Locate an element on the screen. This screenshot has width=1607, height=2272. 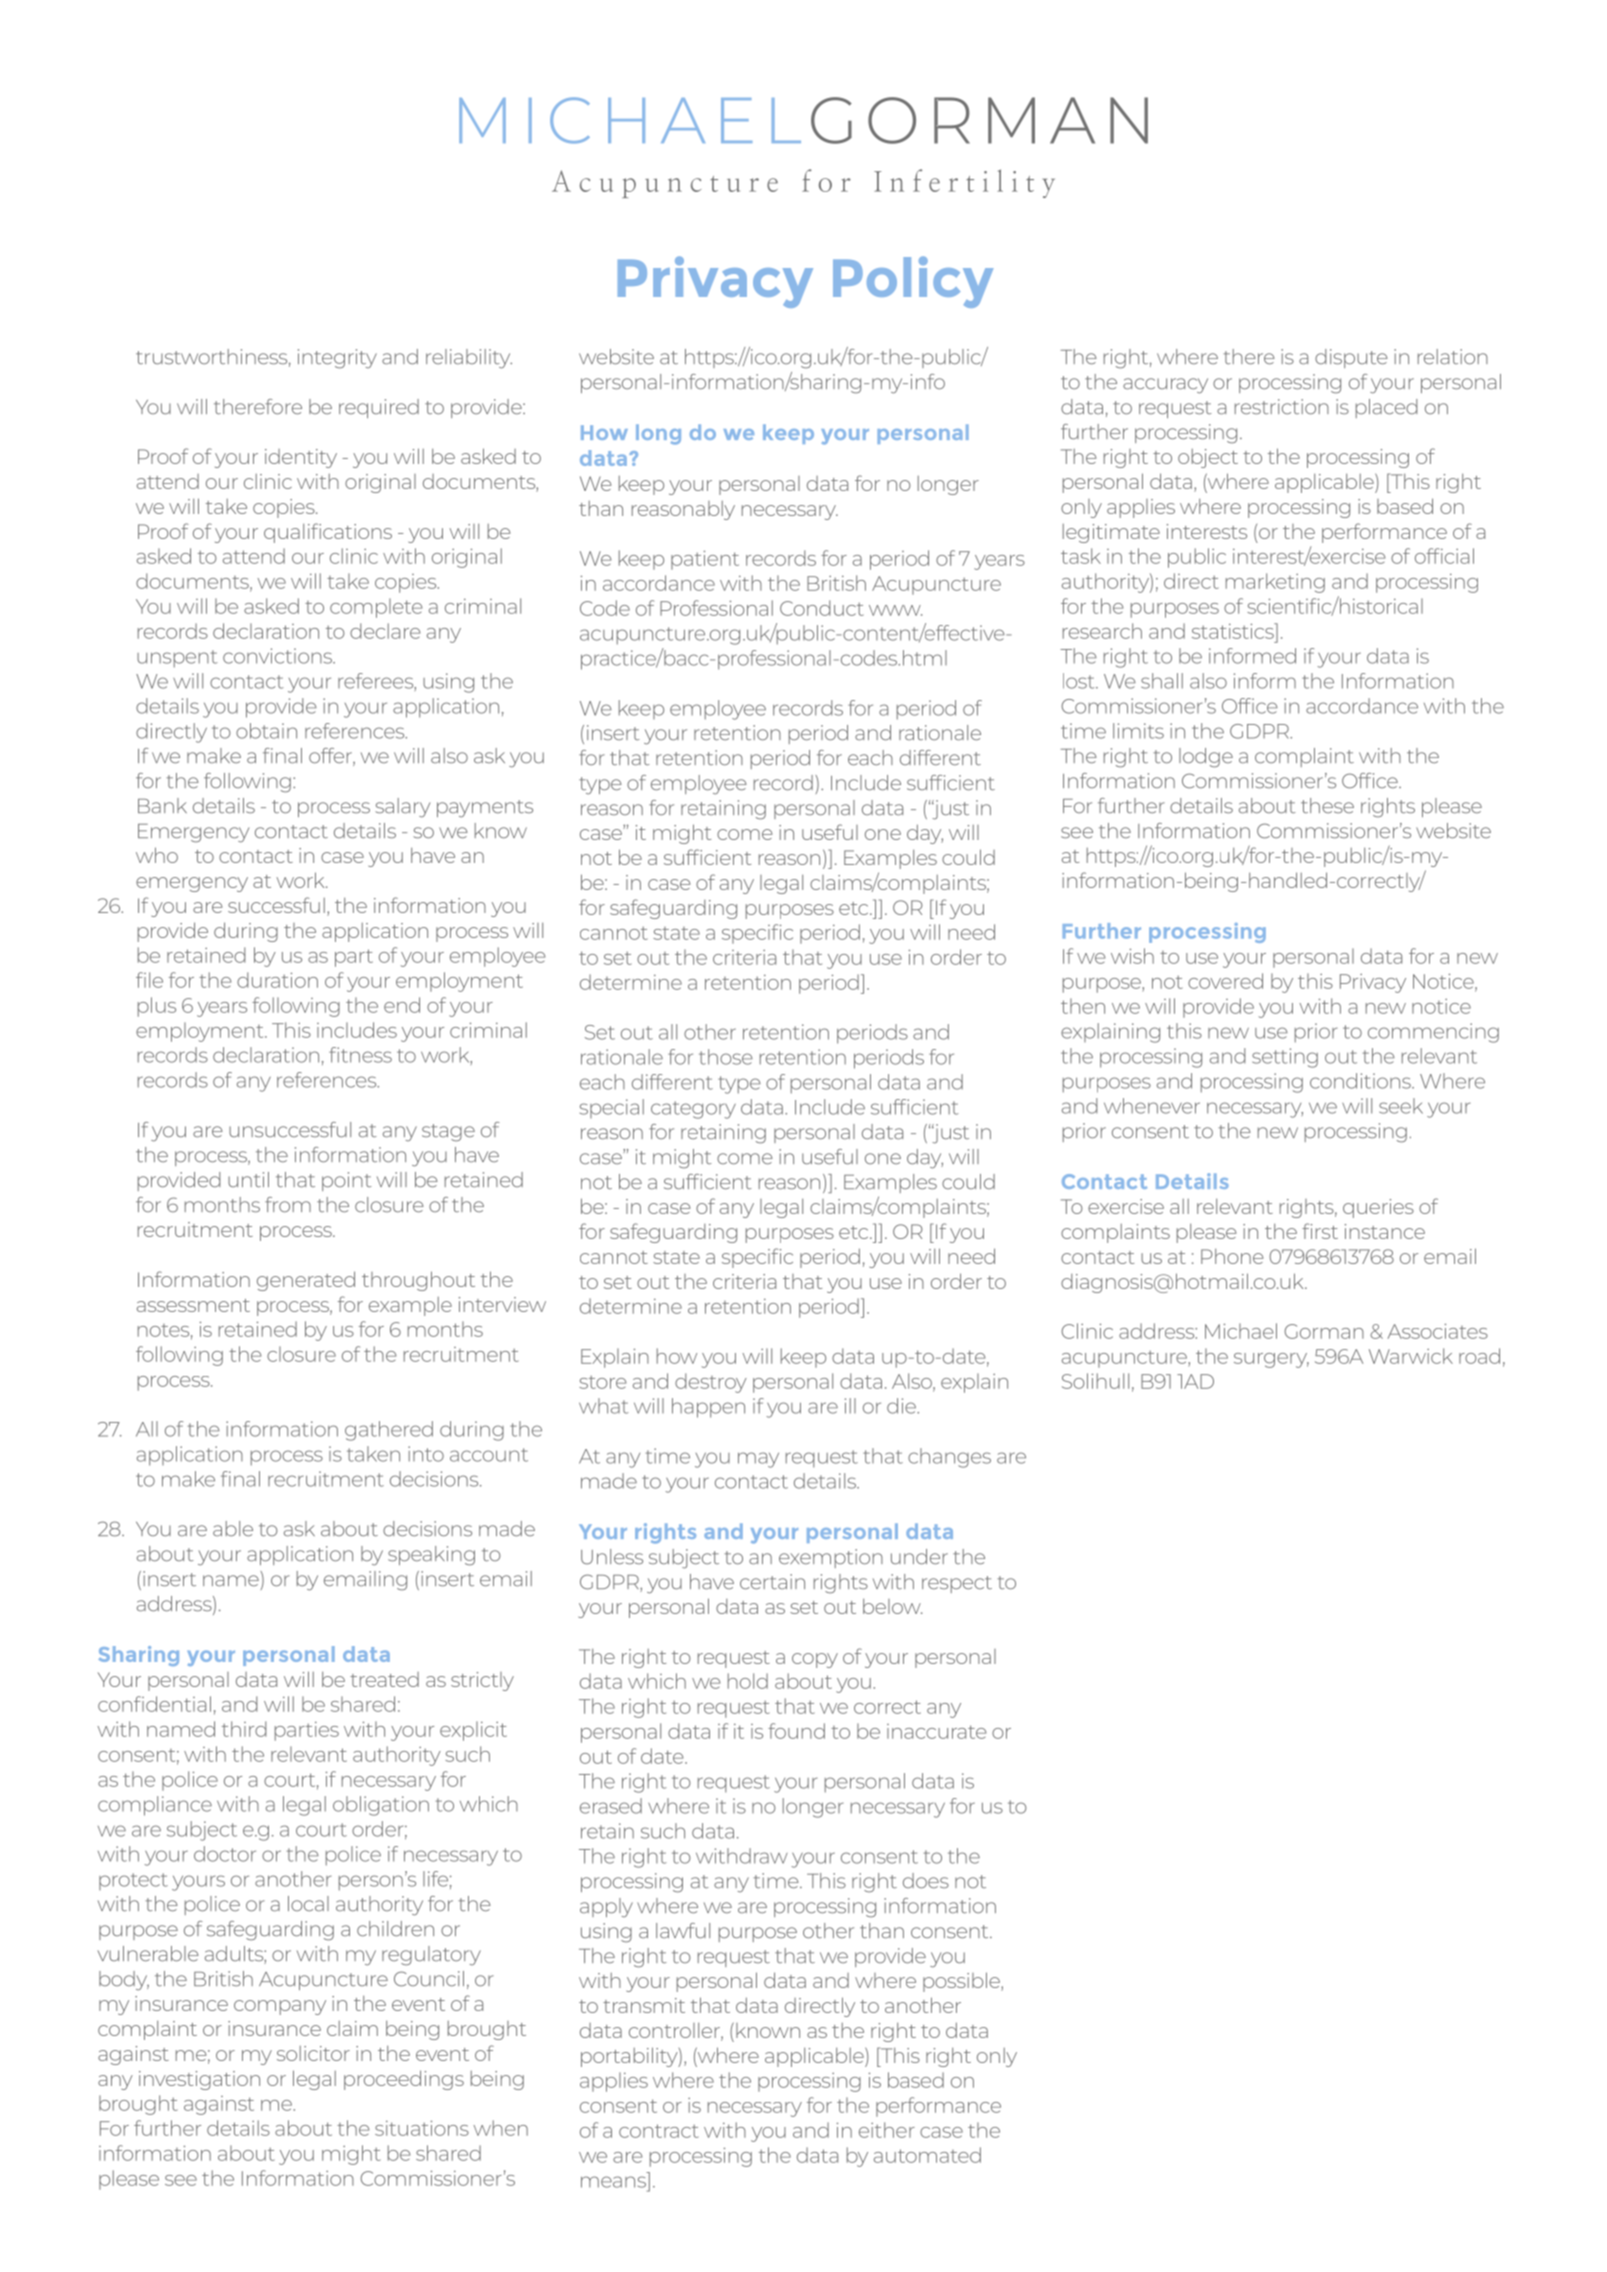
integrity is located at coordinates (337, 359).
